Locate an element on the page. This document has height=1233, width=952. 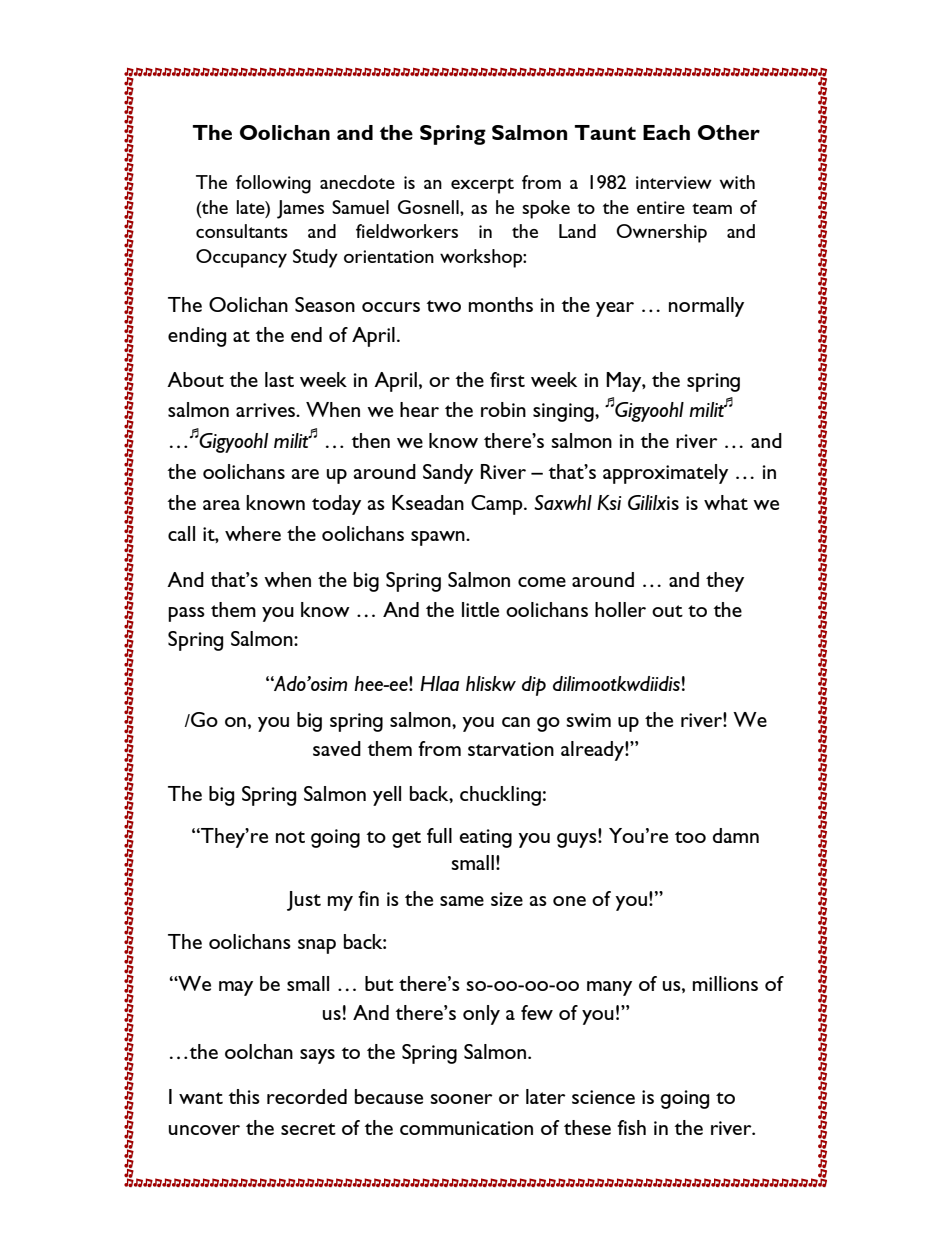
following is located at coordinates (273, 184).
